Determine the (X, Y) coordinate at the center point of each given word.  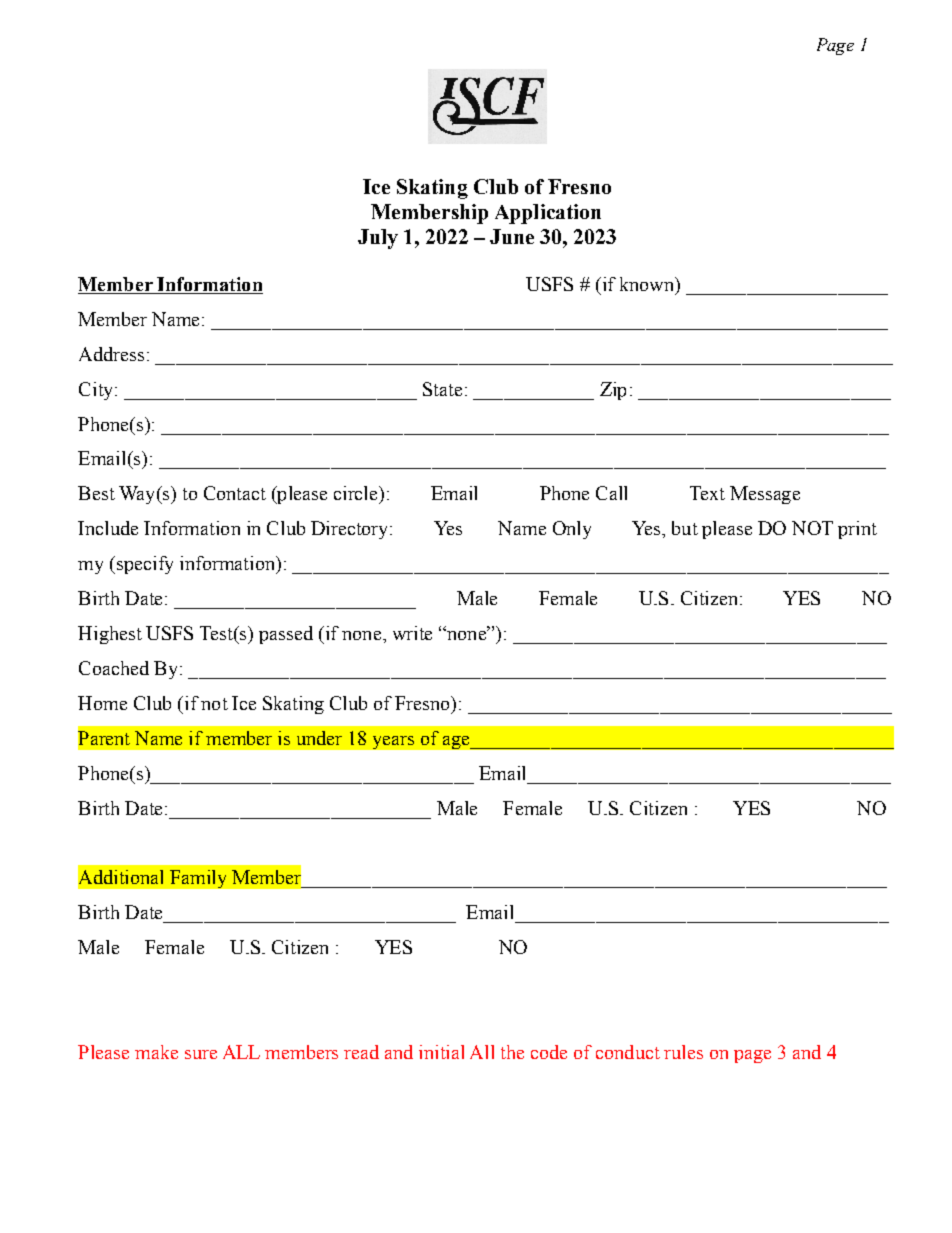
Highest (110, 635)
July (378, 239)
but (685, 528)
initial (441, 1052)
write (412, 633)
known (648, 285)
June (512, 236)
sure (201, 1054)
